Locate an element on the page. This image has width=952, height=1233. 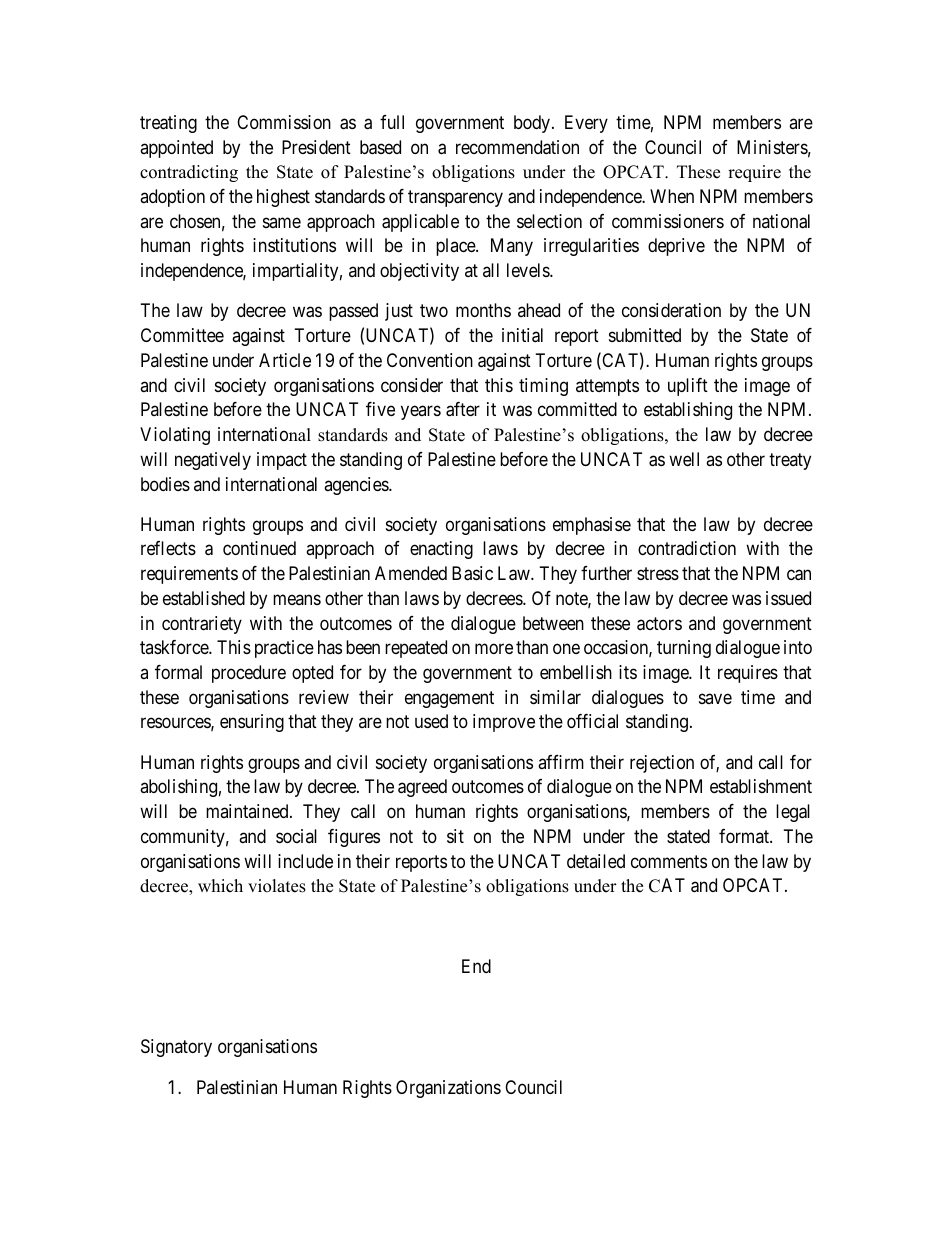
Article is located at coordinates (285, 360).
